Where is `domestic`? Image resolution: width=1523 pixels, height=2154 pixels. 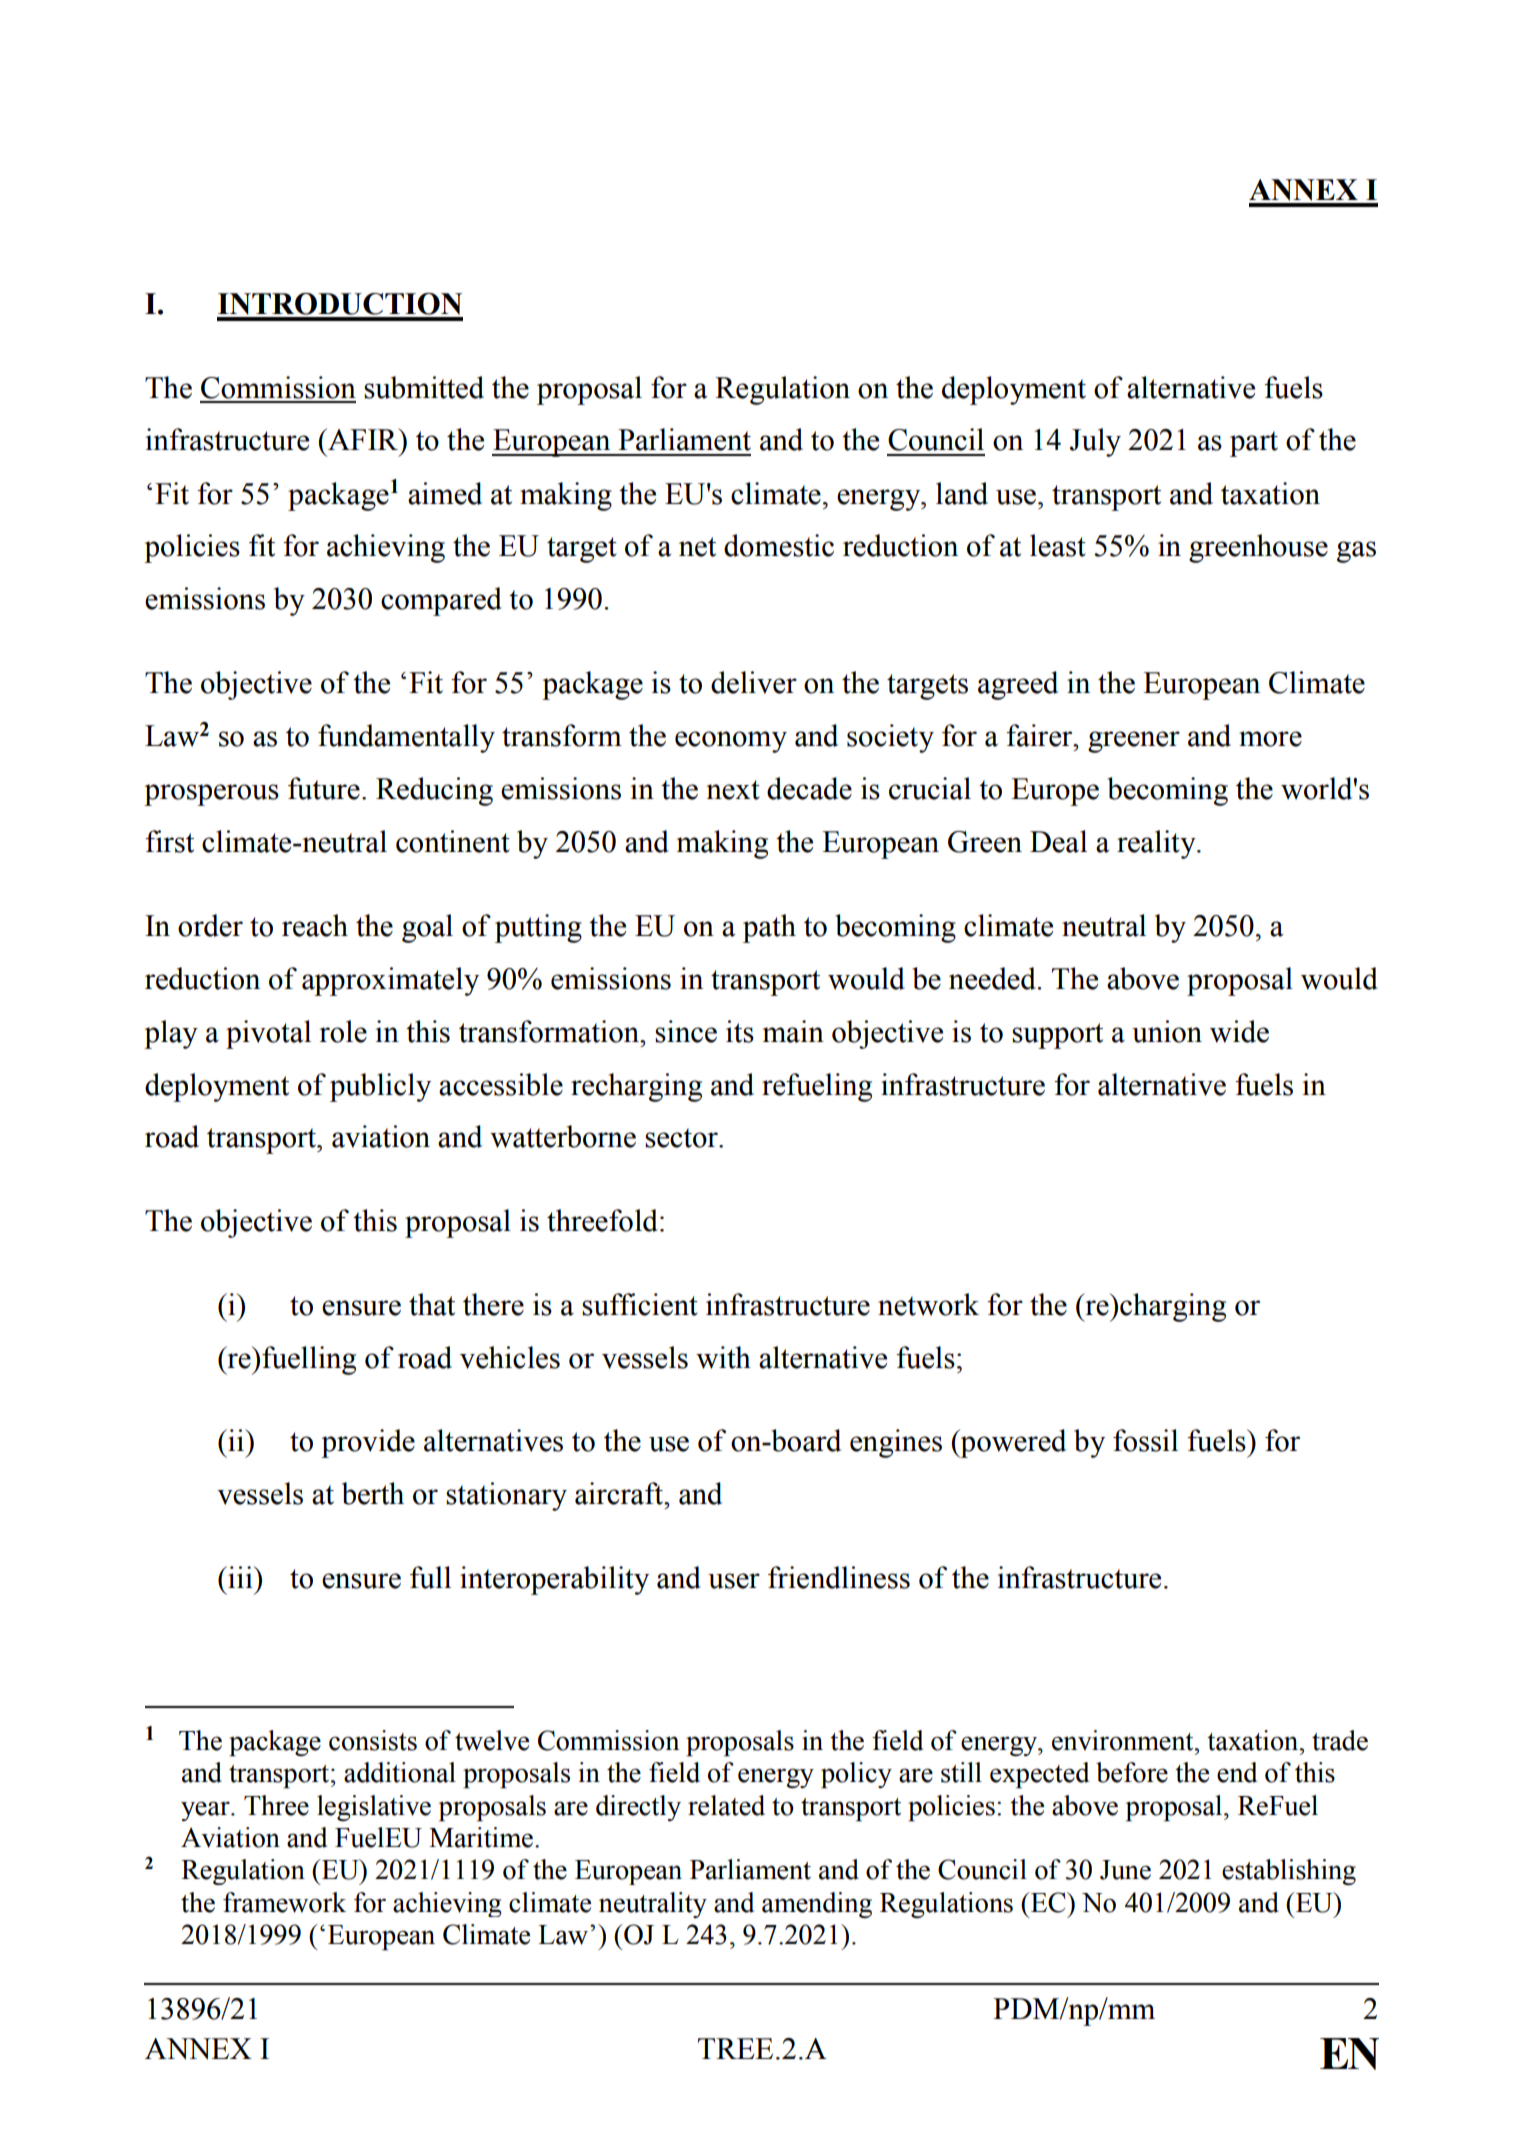 domestic is located at coordinates (779, 545).
